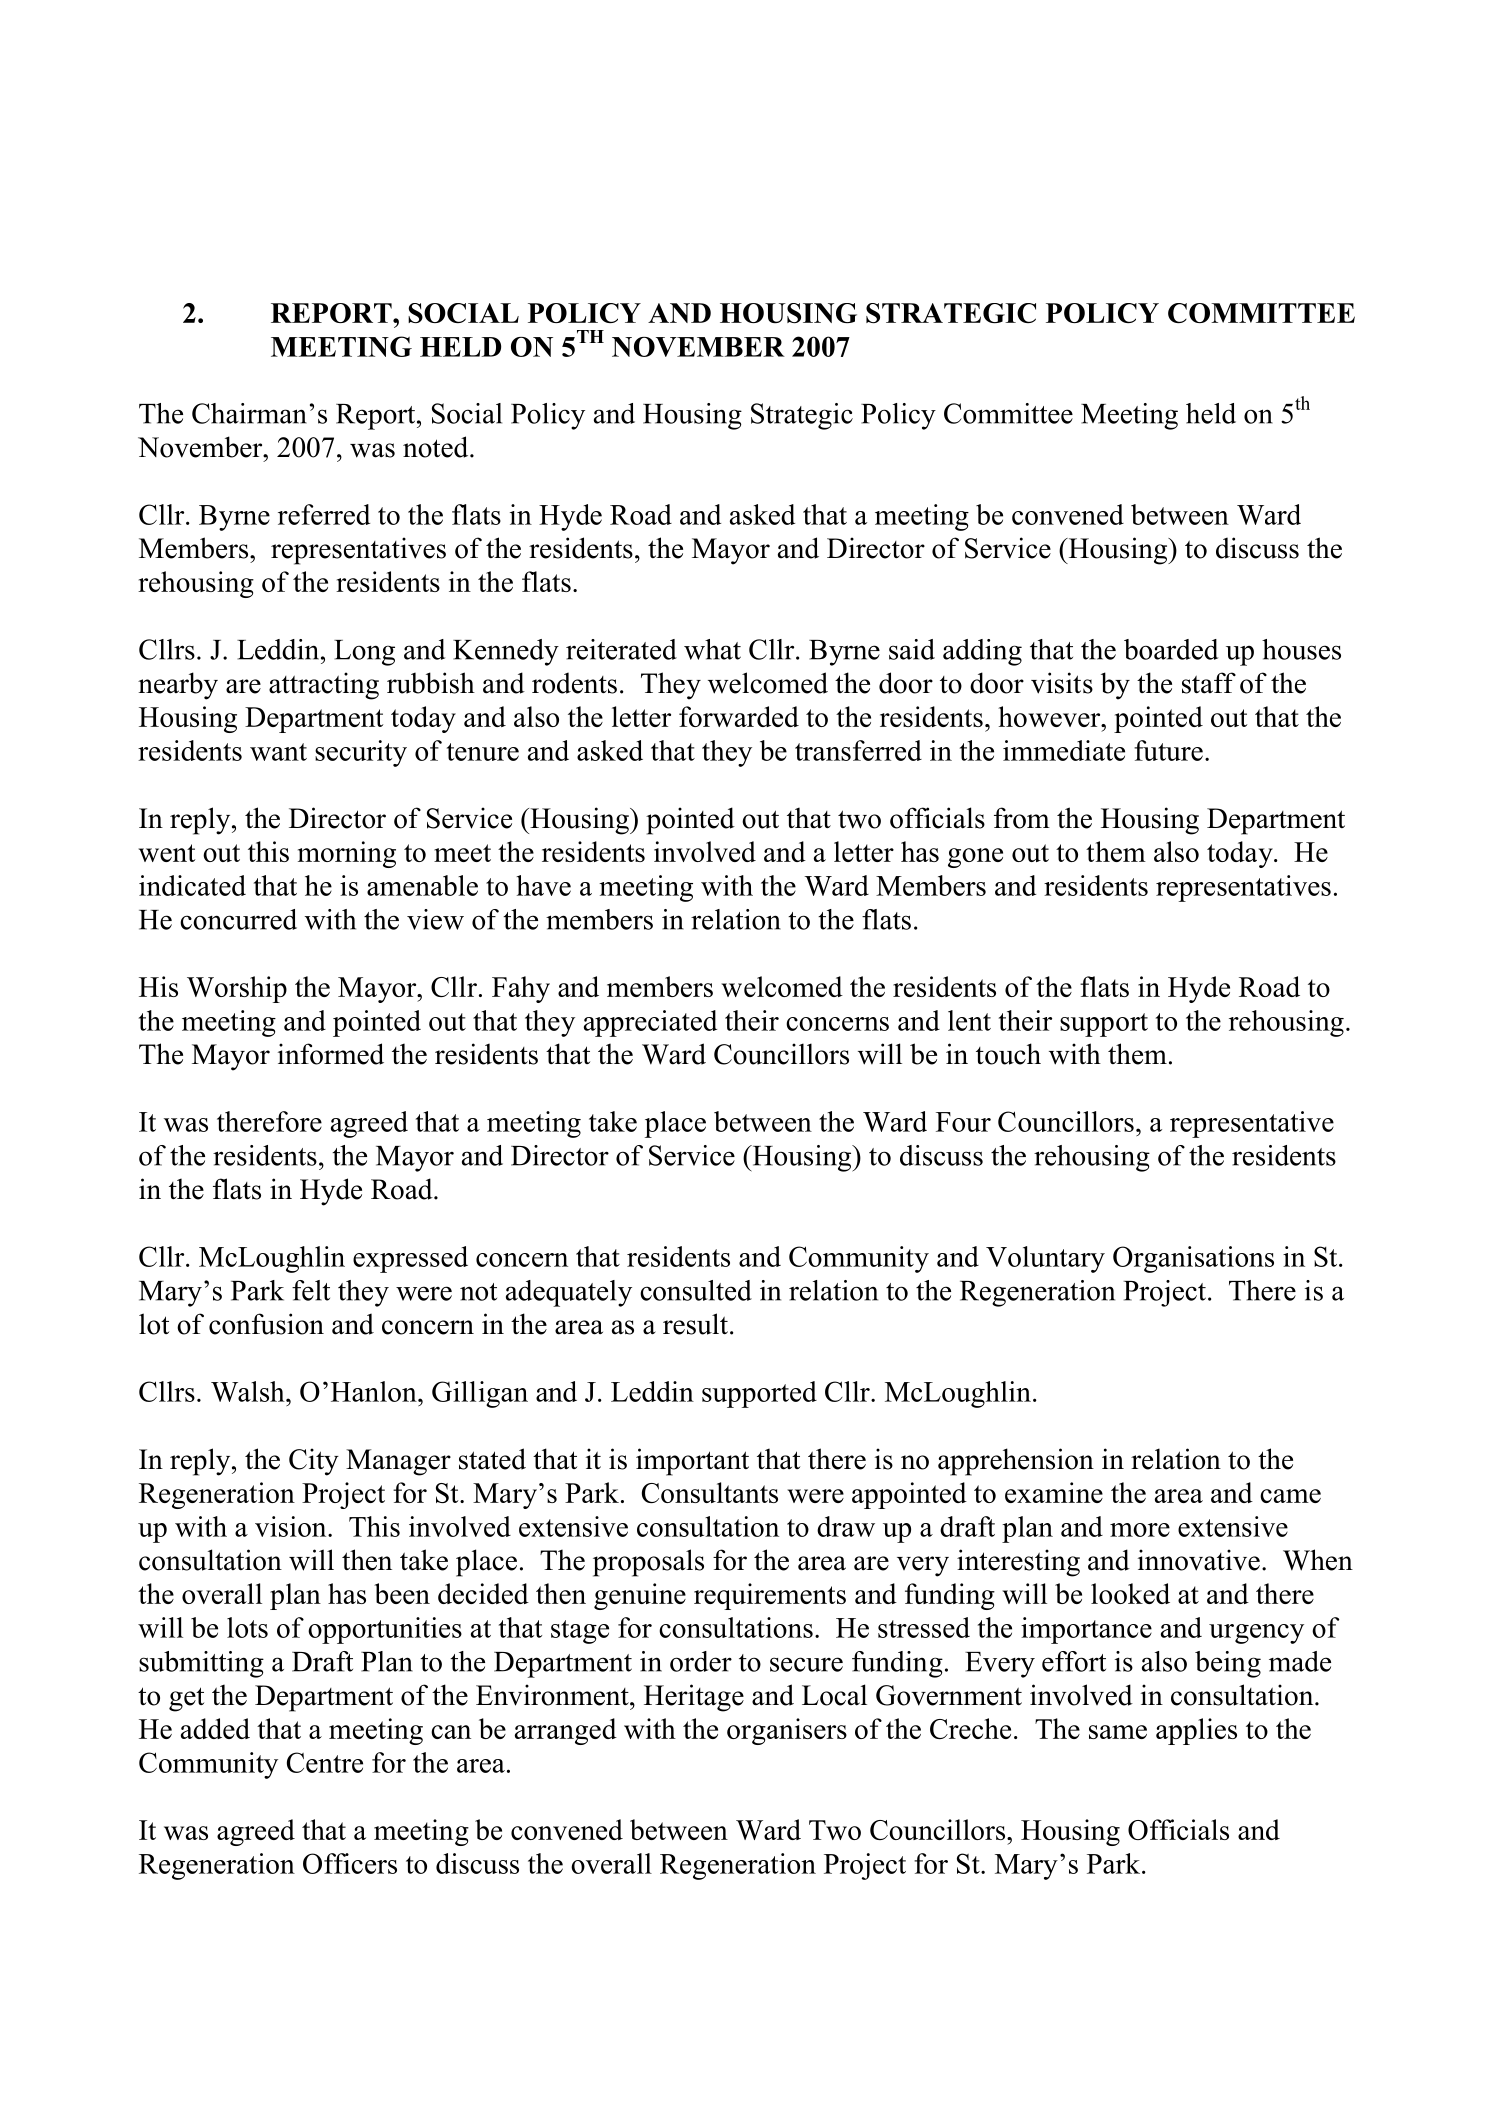 The width and height of the screenshot is (1495, 2114). Describe the element at coordinates (858, 750) in the screenshot. I see `transferred` at that location.
